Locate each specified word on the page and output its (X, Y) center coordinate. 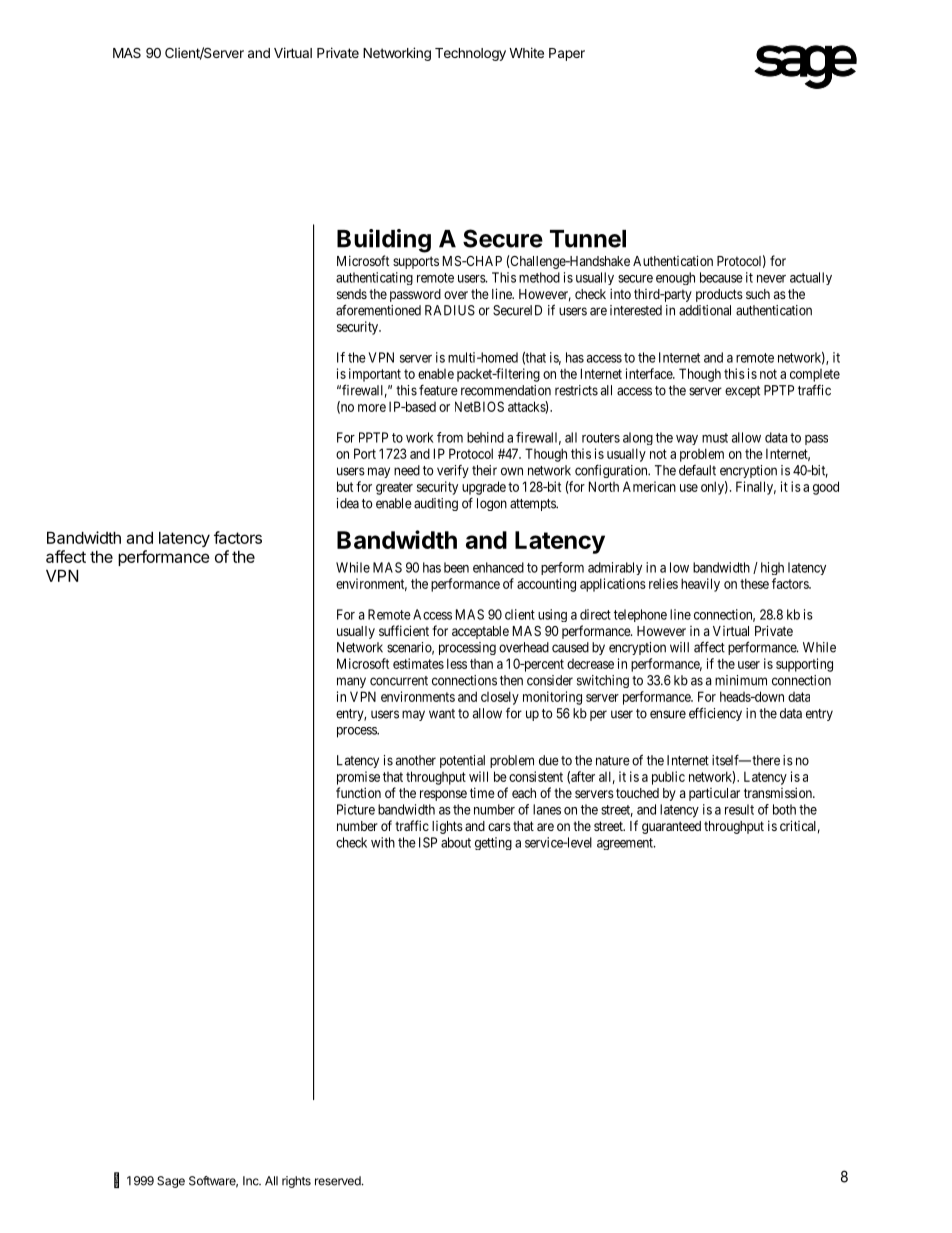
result (739, 809)
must (715, 438)
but (345, 486)
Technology (470, 54)
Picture (356, 809)
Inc (252, 1181)
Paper (567, 54)
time (482, 792)
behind (485, 437)
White (526, 52)
